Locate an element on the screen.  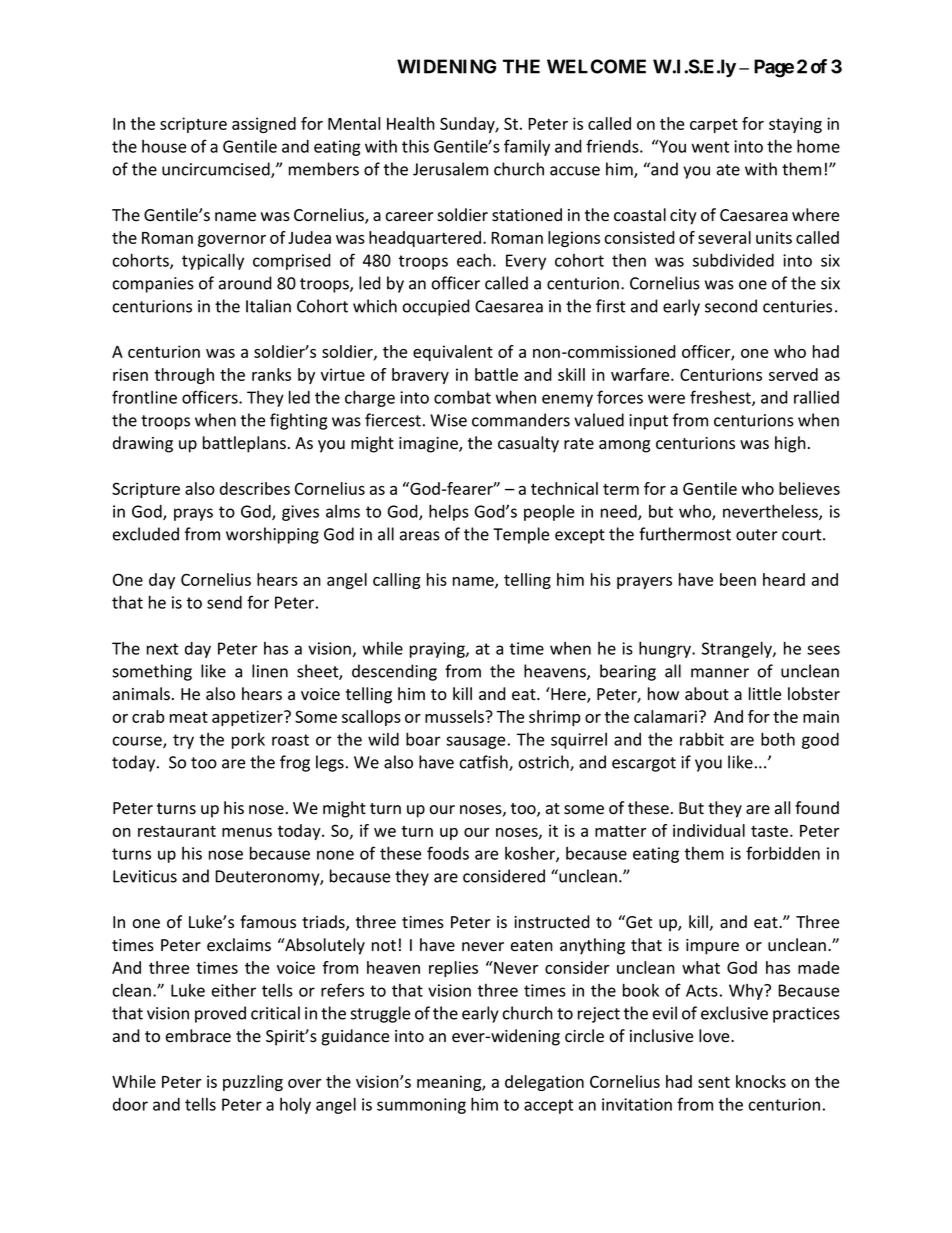
send is located at coordinates (224, 602).
